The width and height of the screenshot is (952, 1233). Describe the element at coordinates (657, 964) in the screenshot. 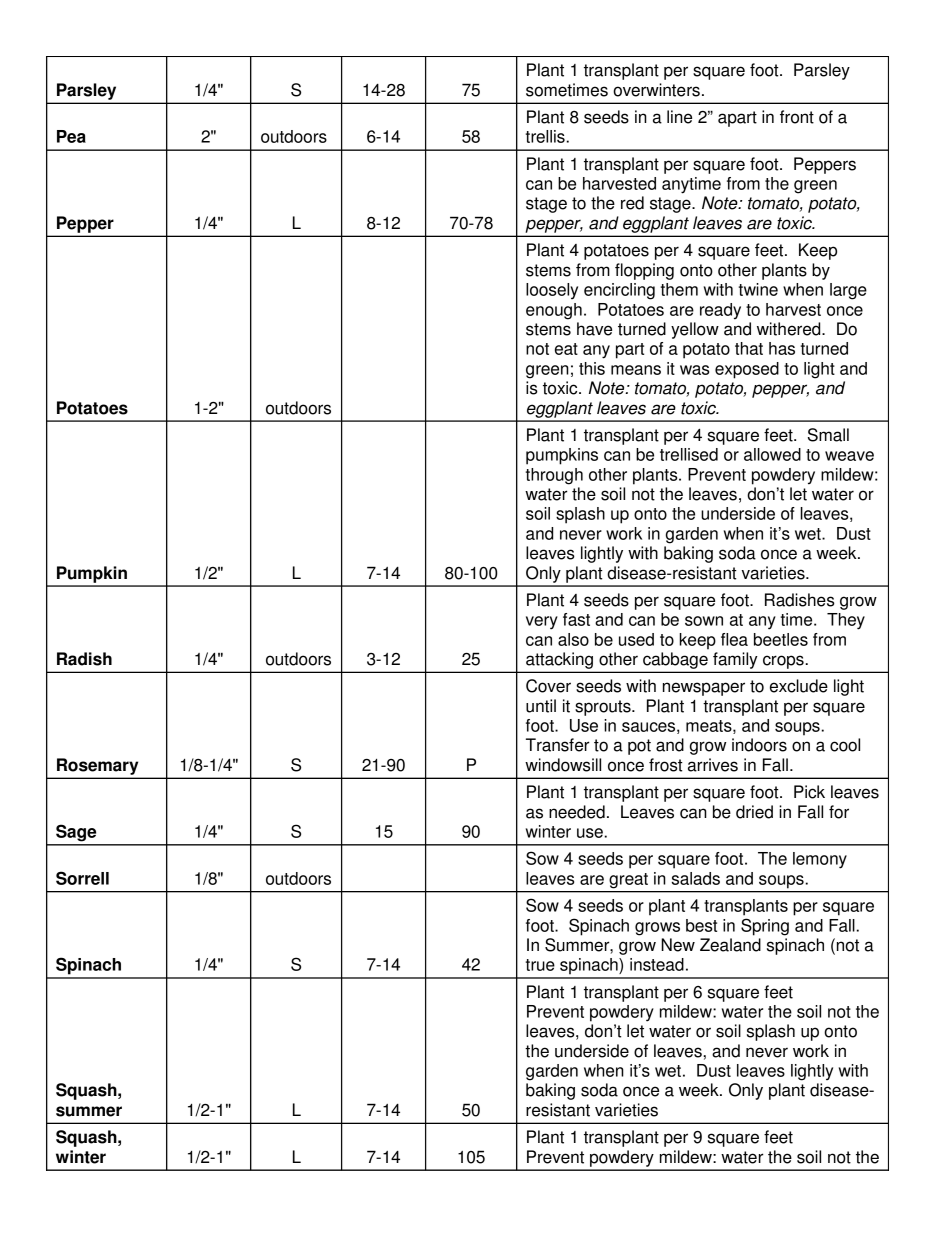

I see `instead` at that location.
